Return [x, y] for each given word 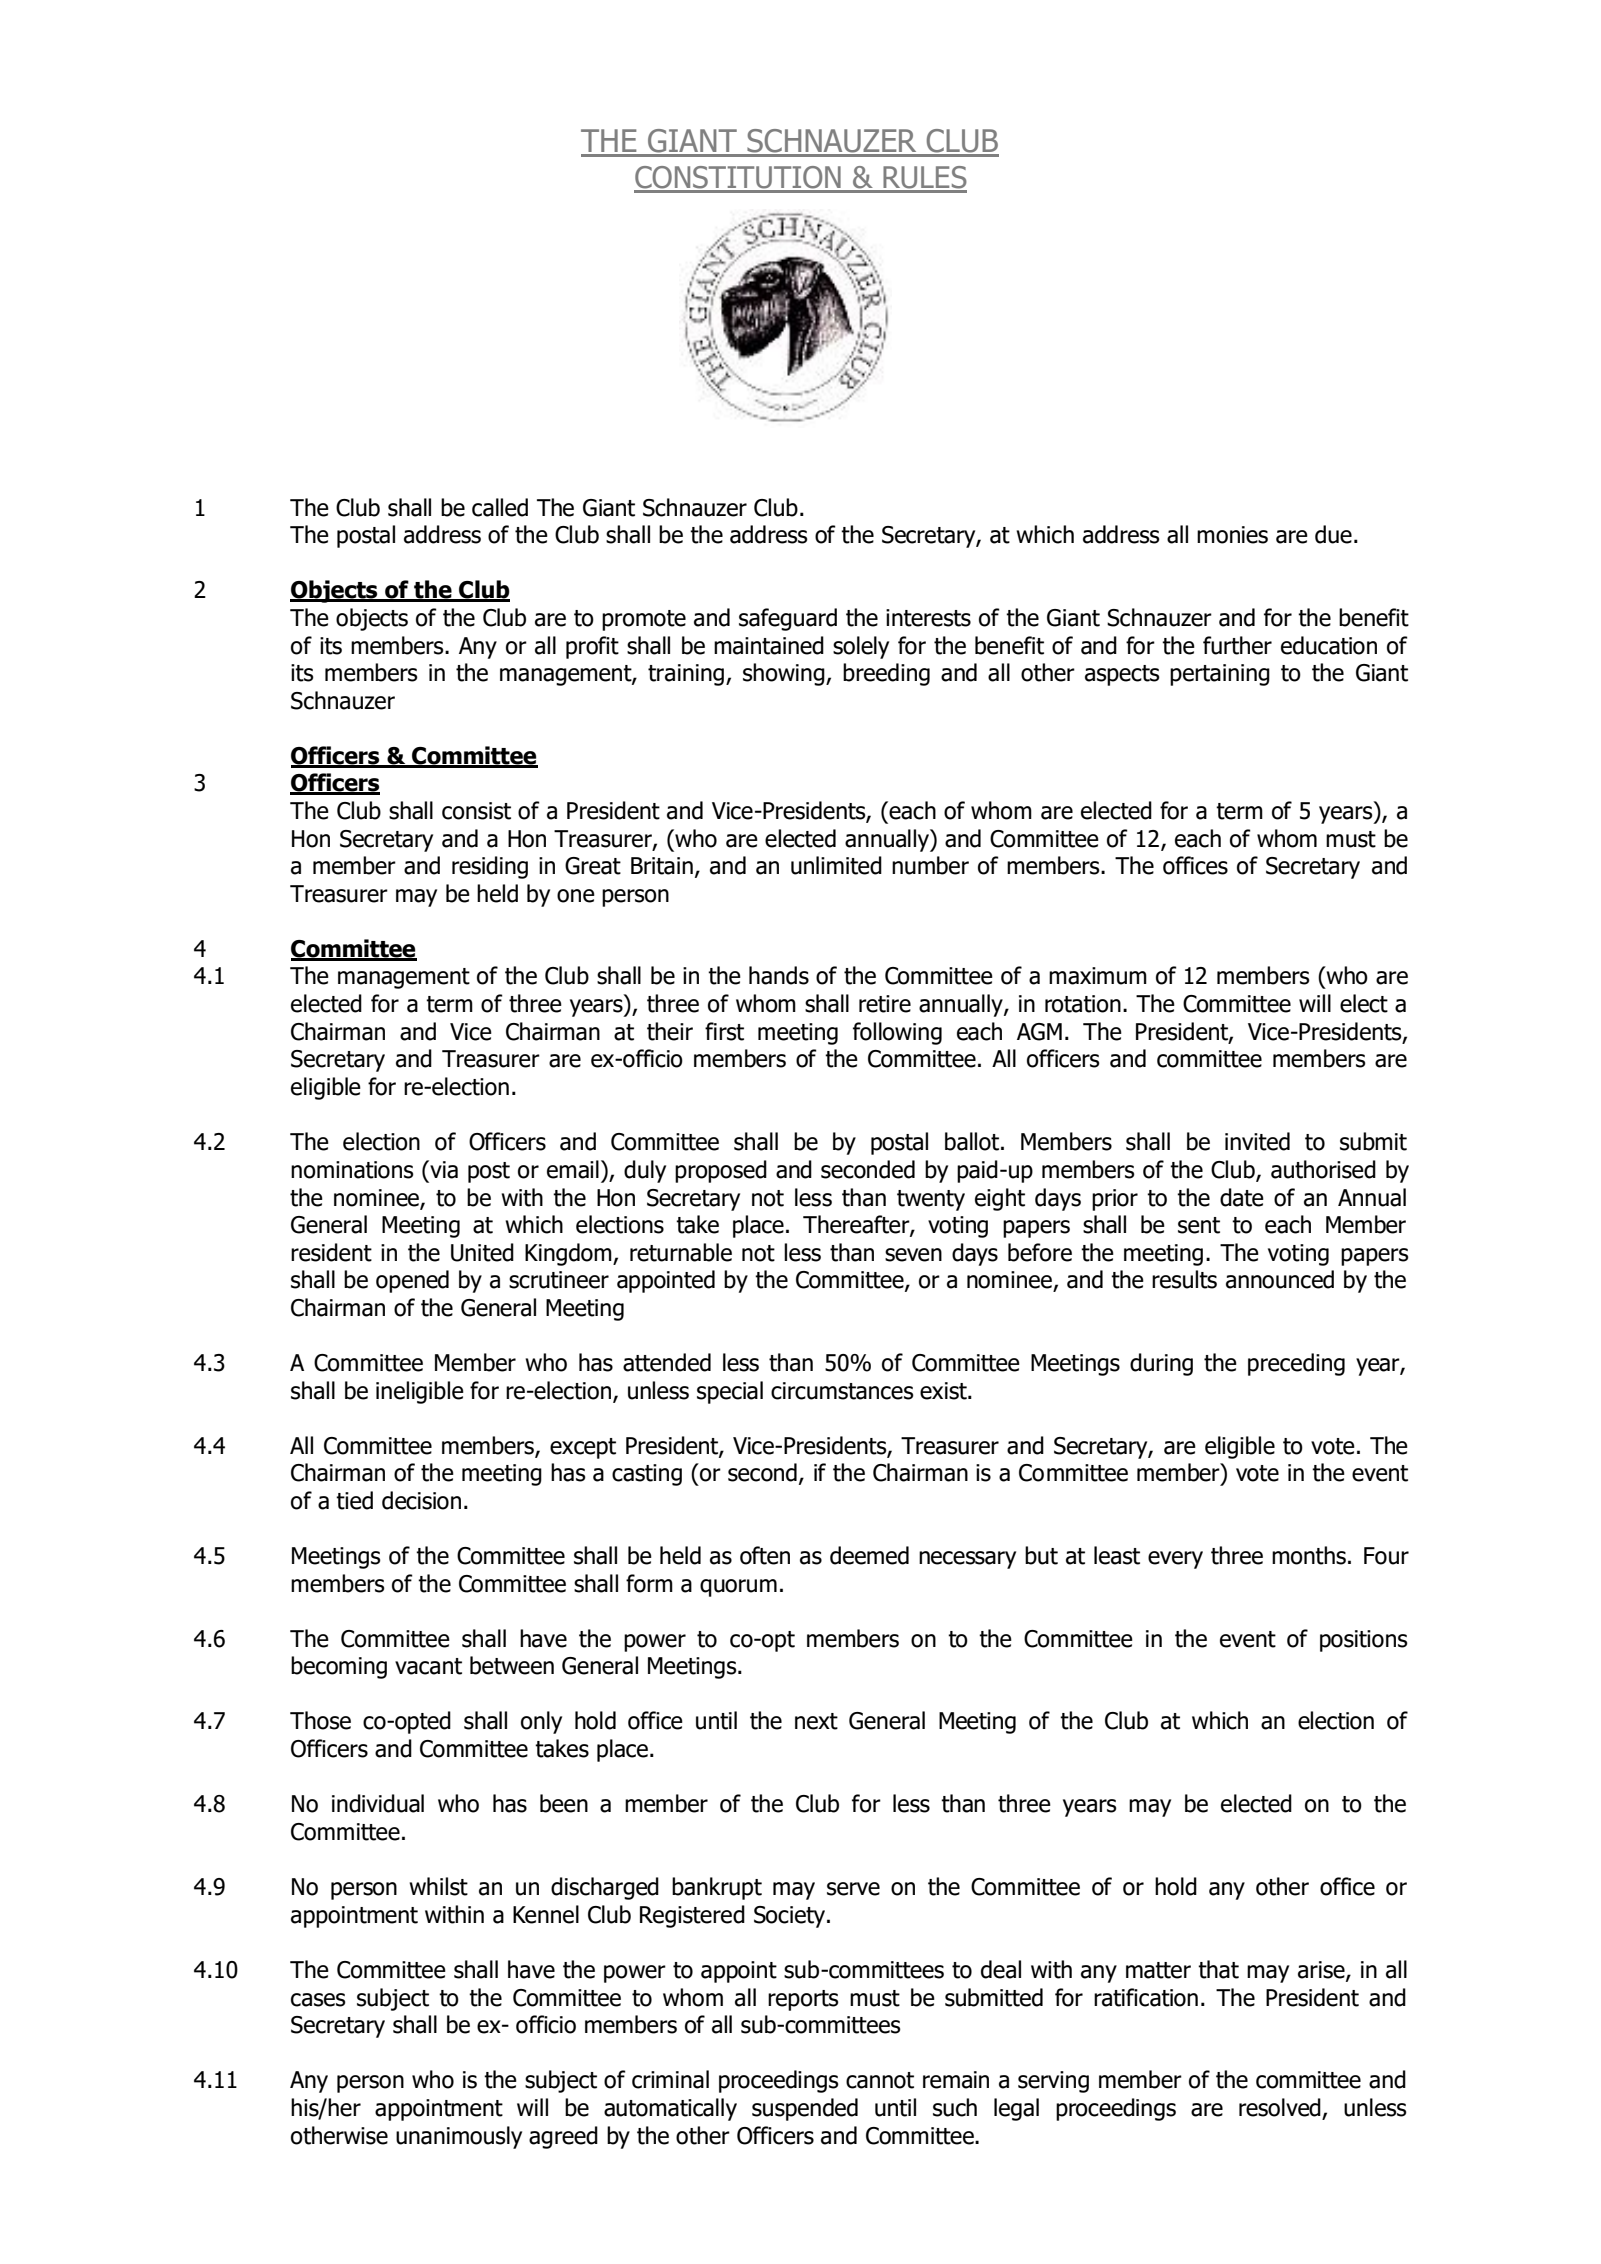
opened [412, 1281]
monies [1232, 535]
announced [1280, 1279]
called [500, 507]
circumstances [842, 1391]
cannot [880, 2080]
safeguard [788, 619]
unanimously [459, 2137]
